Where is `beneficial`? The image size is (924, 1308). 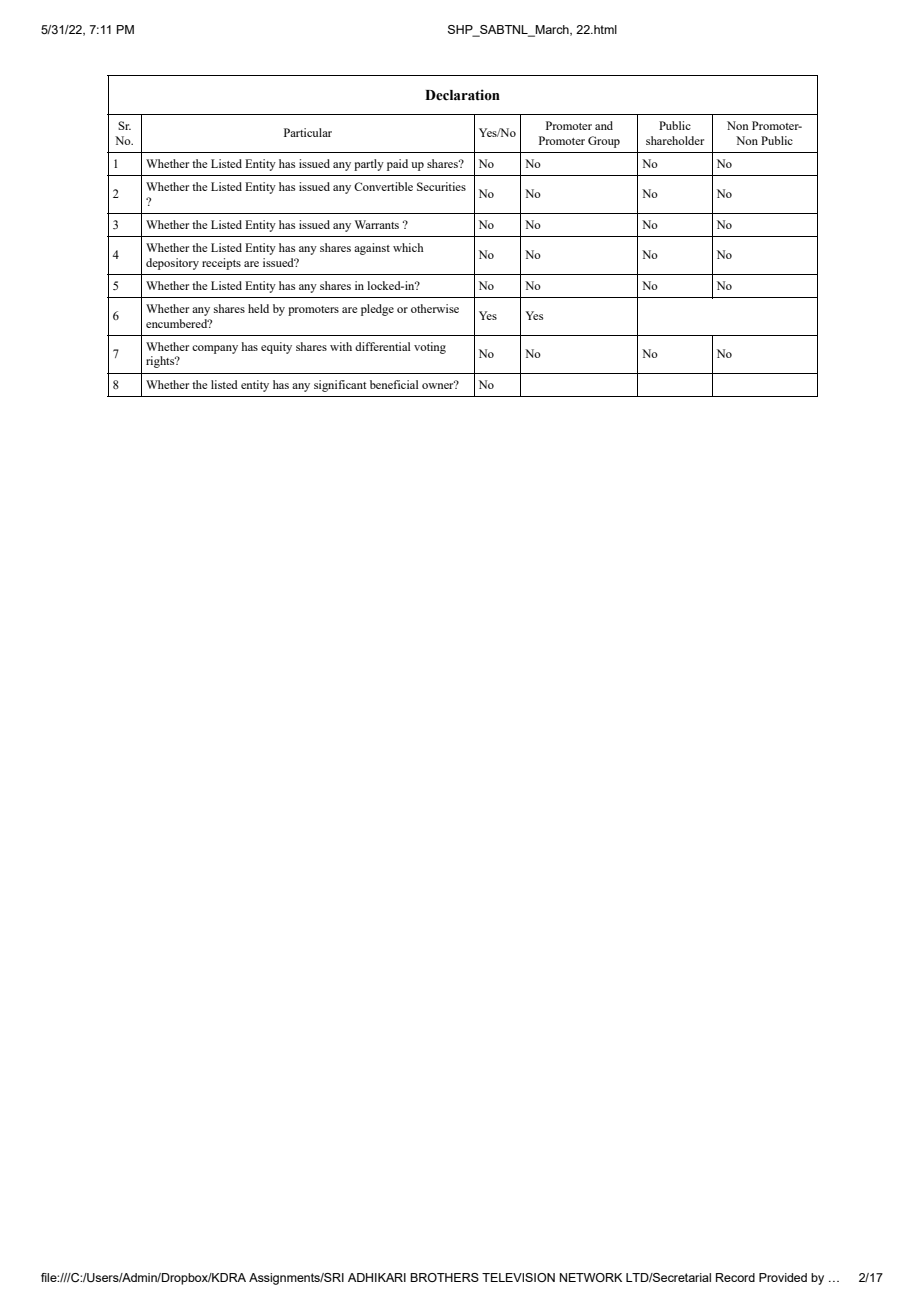 beneficial is located at coordinates (394, 384).
